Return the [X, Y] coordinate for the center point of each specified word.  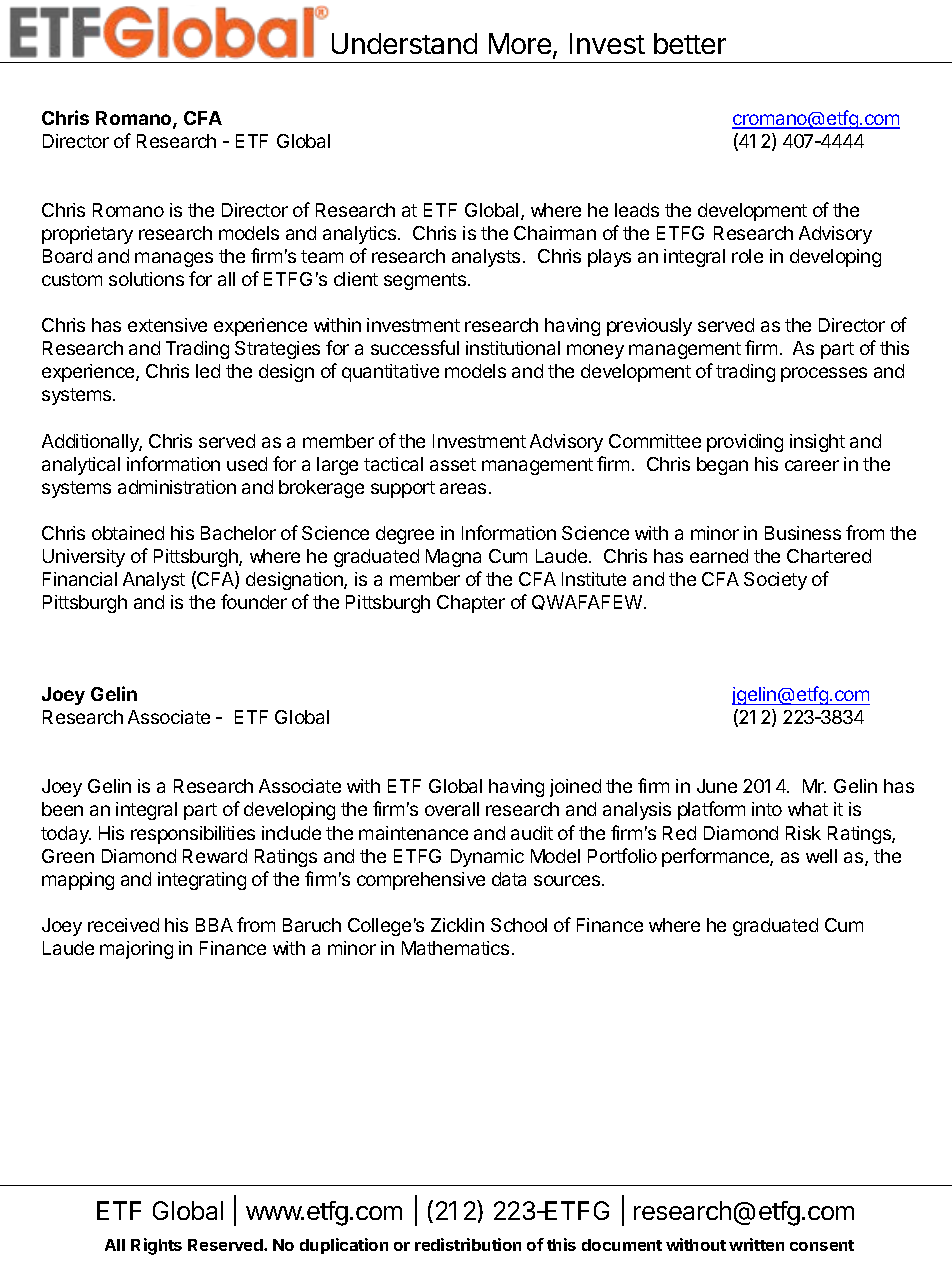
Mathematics [455, 948]
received [123, 925]
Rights [156, 1246]
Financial [80, 579]
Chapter [471, 604]
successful [415, 347]
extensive [167, 325]
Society [775, 581]
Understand [404, 43]
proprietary [87, 235]
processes [824, 374]
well [821, 856]
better [690, 43]
